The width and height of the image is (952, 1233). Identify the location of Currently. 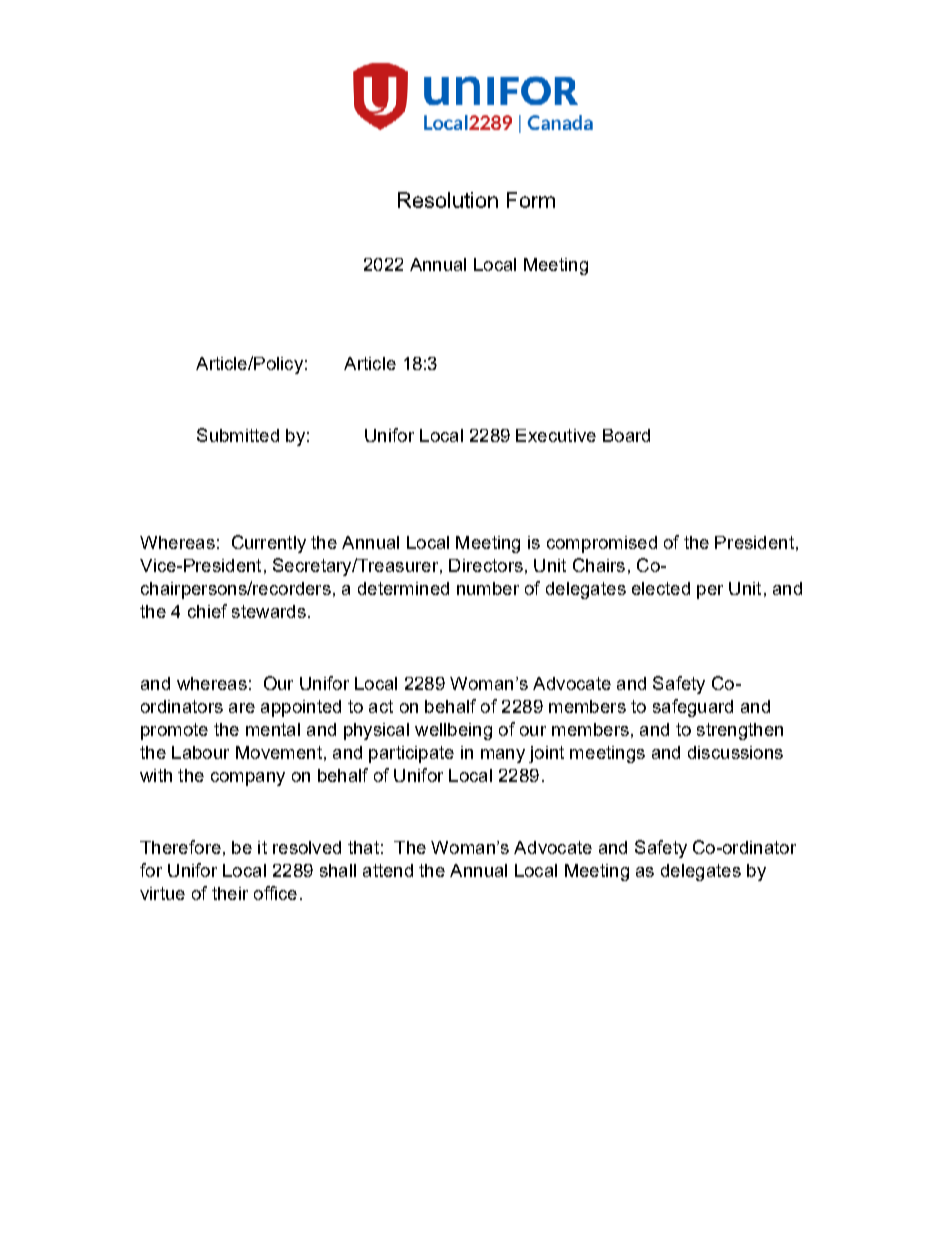
(269, 544).
